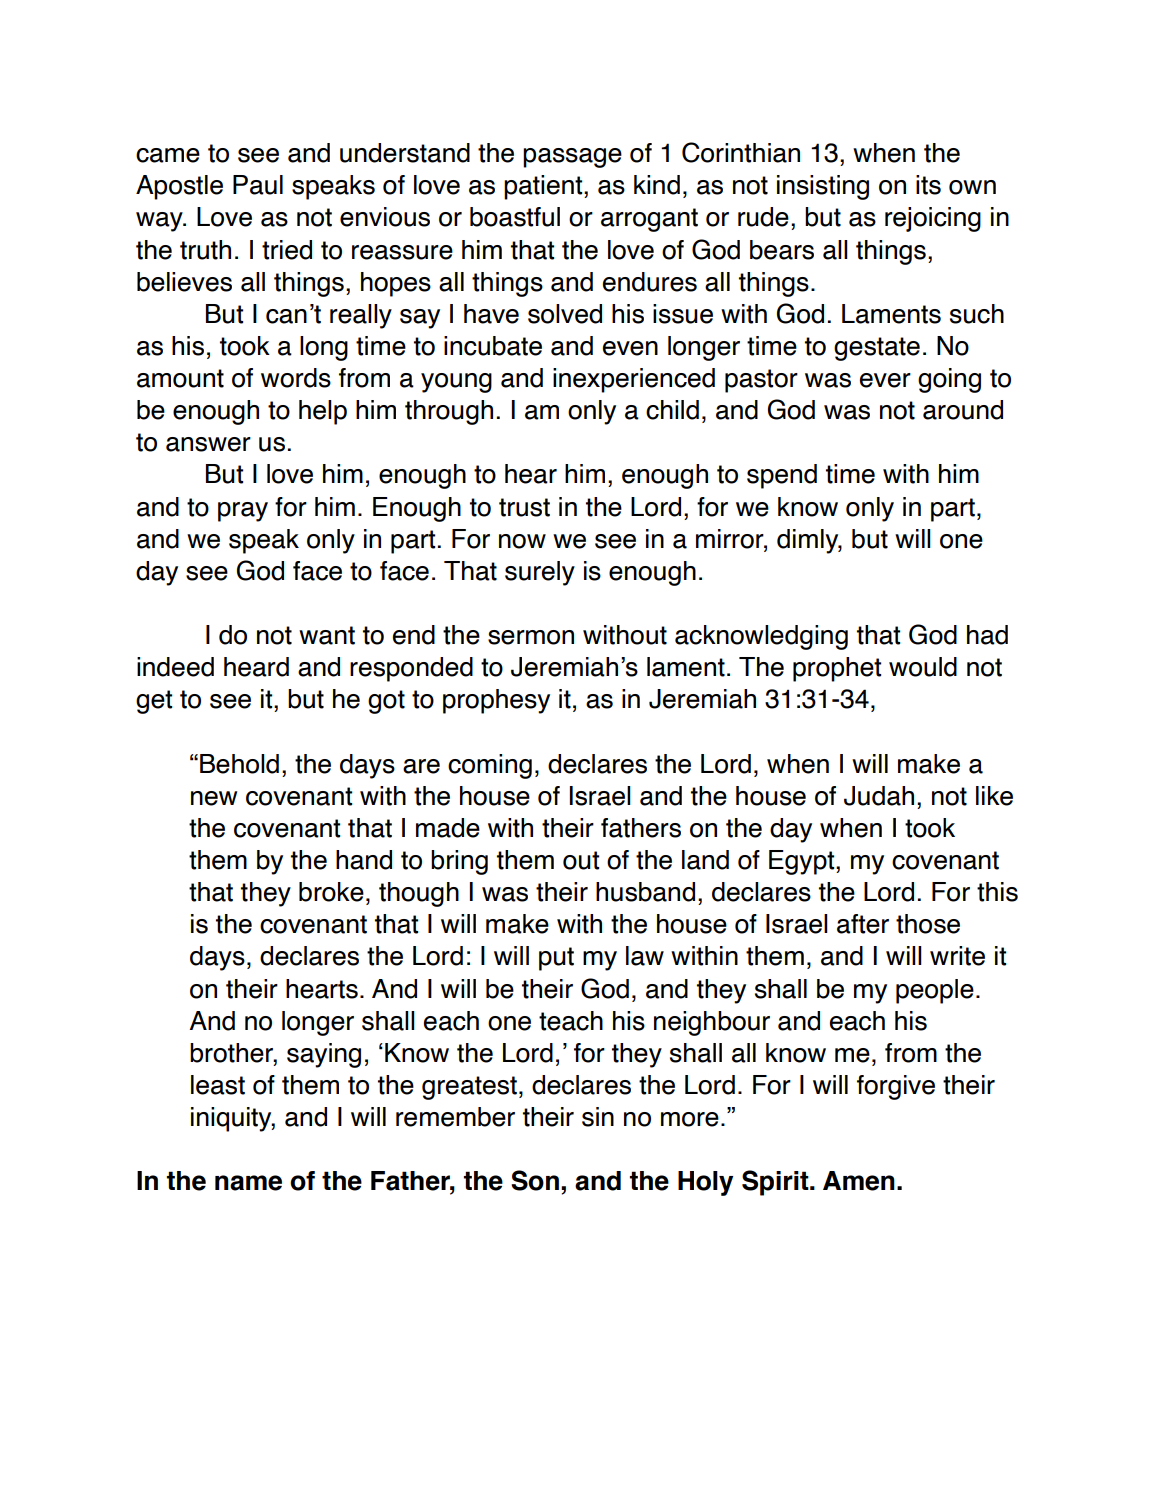  Describe the element at coordinates (535, 1180) in the screenshot. I see `Son` at that location.
